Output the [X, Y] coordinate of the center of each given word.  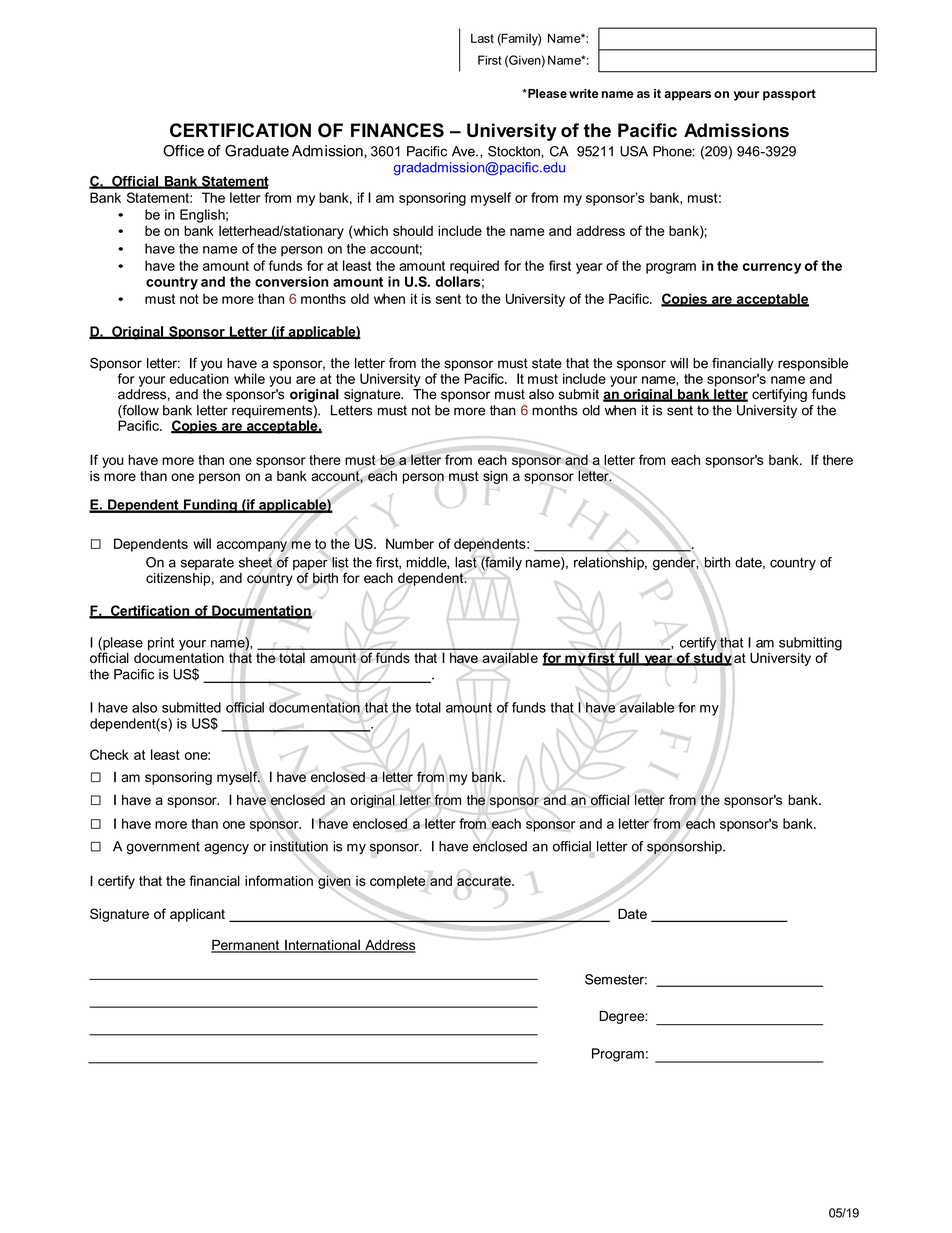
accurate [485, 881]
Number [410, 543]
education [199, 378]
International [322, 946]
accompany [252, 546]
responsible [813, 364]
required [474, 267]
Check [109, 754]
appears [687, 96]
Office [183, 151]
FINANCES [397, 130]
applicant [197, 915]
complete [398, 882]
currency [772, 268]
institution [299, 846]
